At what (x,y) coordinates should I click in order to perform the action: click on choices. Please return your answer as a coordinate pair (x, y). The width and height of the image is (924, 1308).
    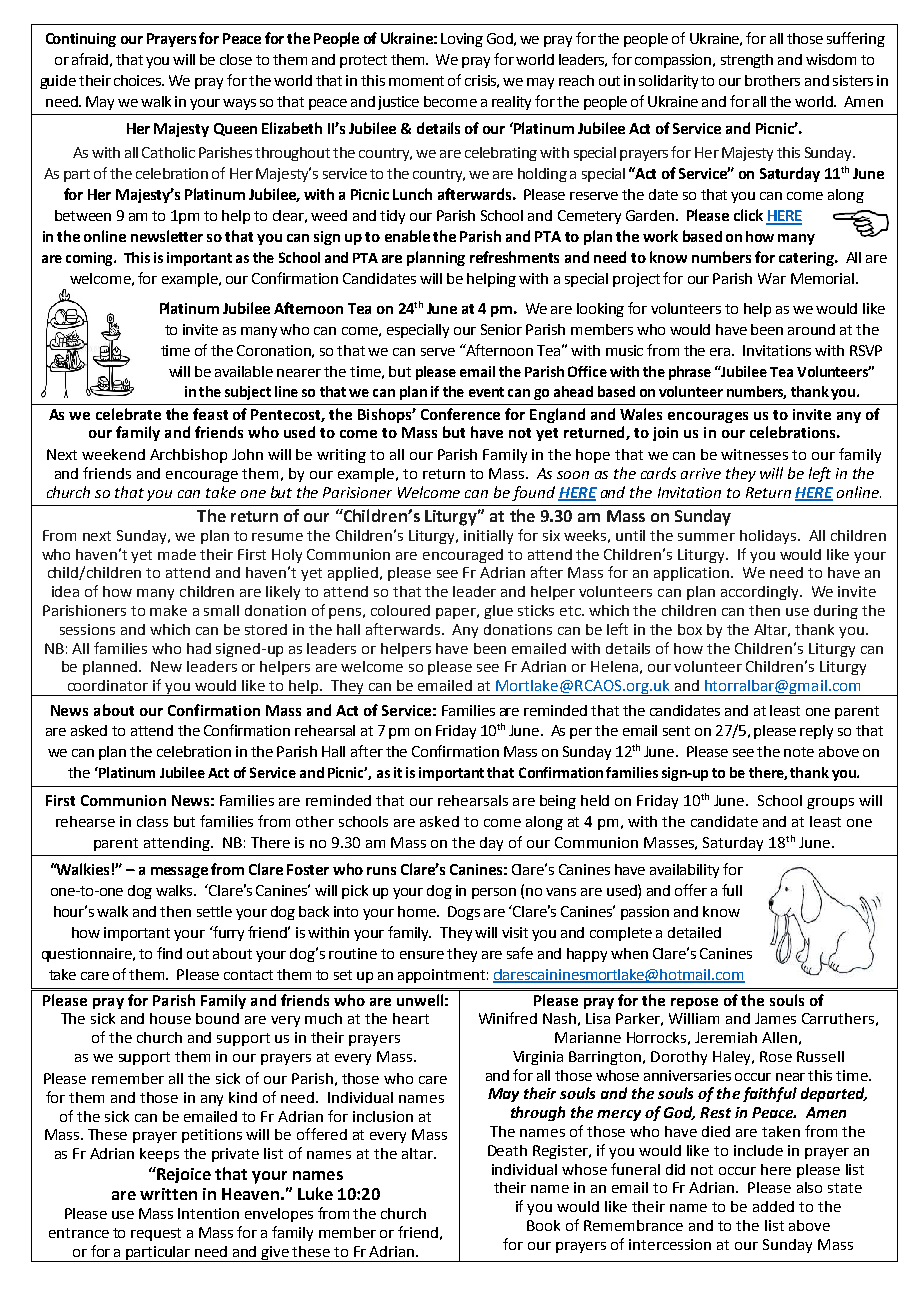
    Looking at the image, I should click on (139, 80).
